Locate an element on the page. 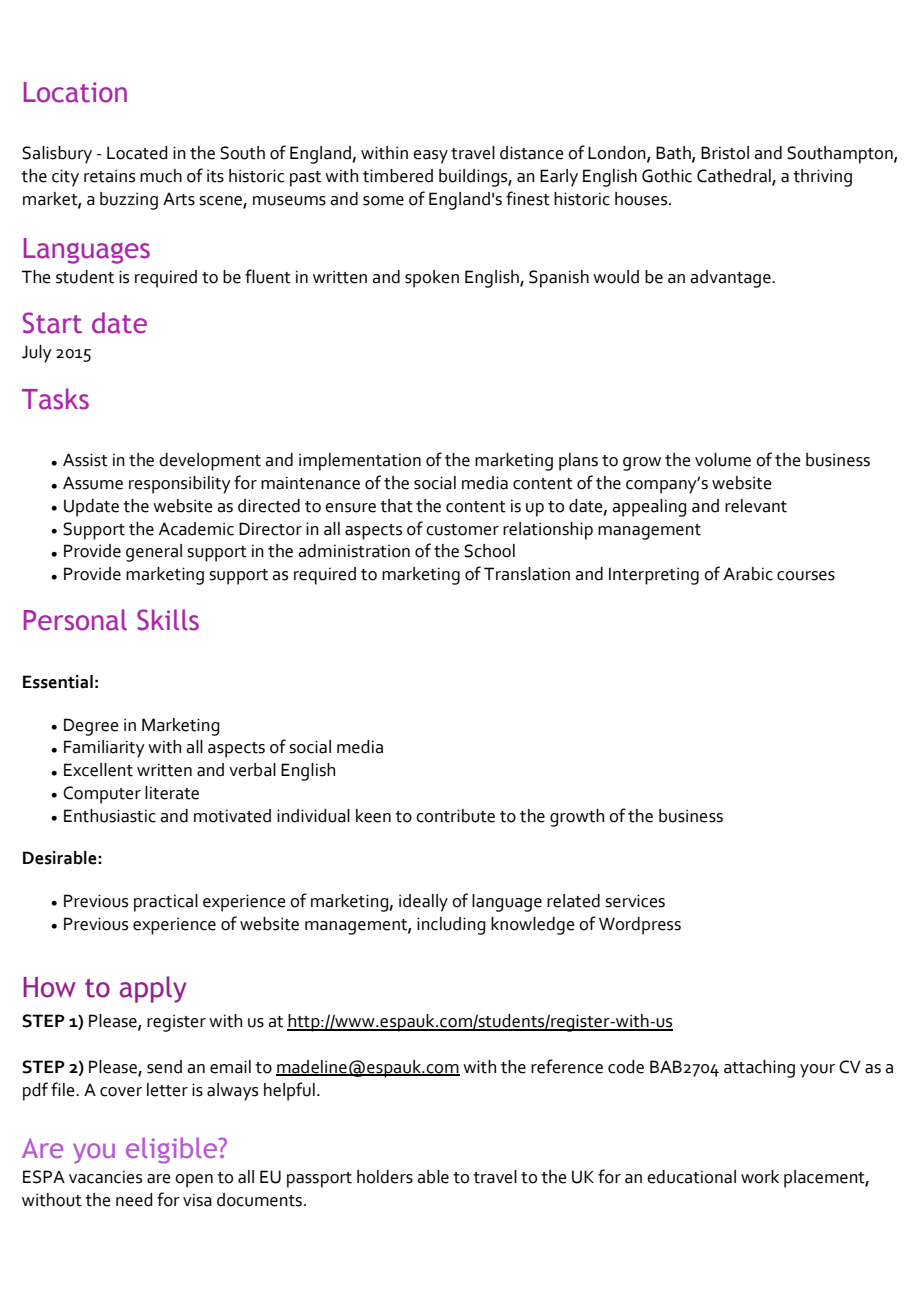  holders is located at coordinates (385, 1177).
